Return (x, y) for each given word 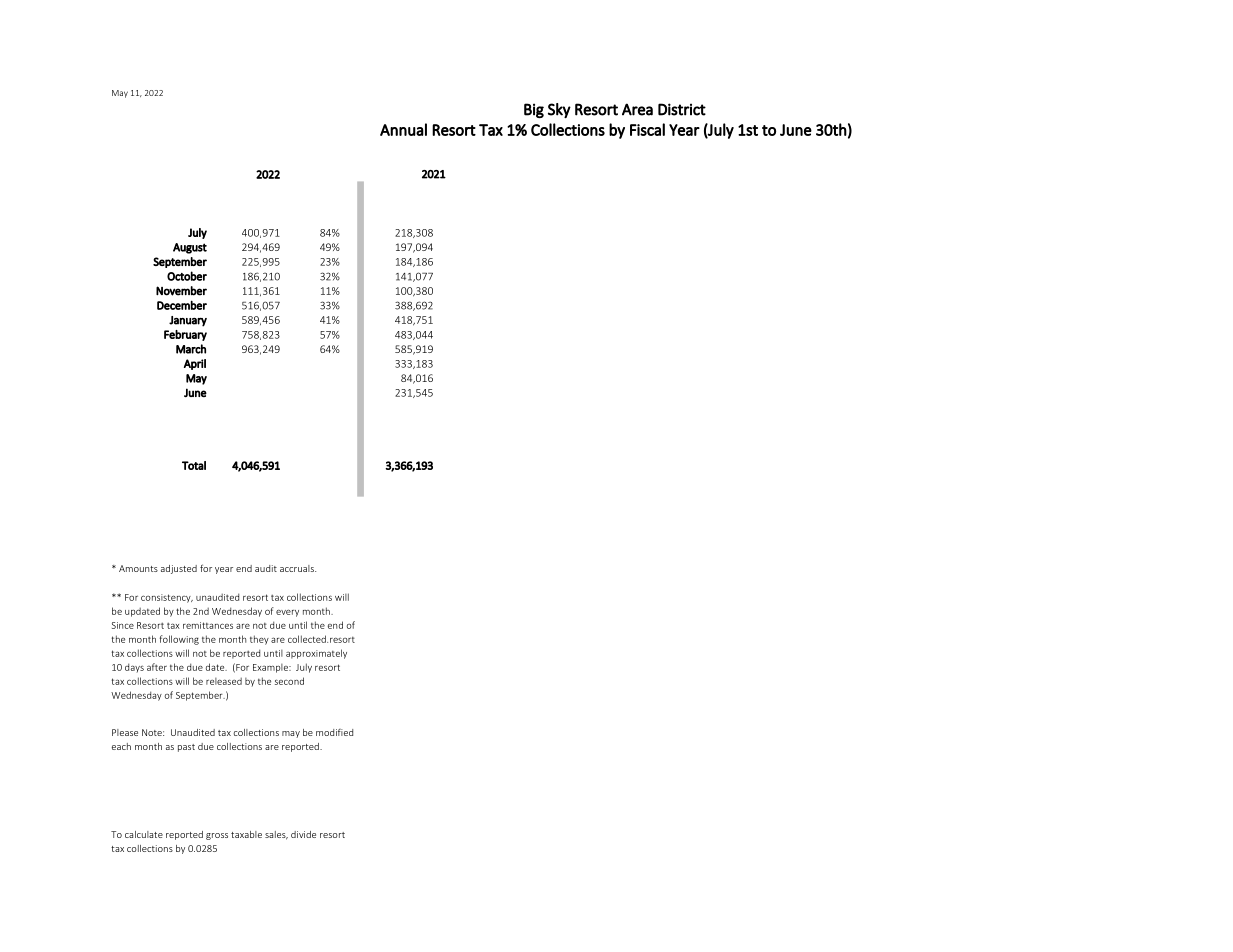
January (188, 321)
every (287, 613)
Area (637, 109)
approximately (316, 654)
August (190, 248)
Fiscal (647, 129)
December (182, 305)
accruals (298, 568)
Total (194, 465)
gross (217, 836)
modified (334, 732)
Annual (403, 129)
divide (303, 834)
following (179, 640)
